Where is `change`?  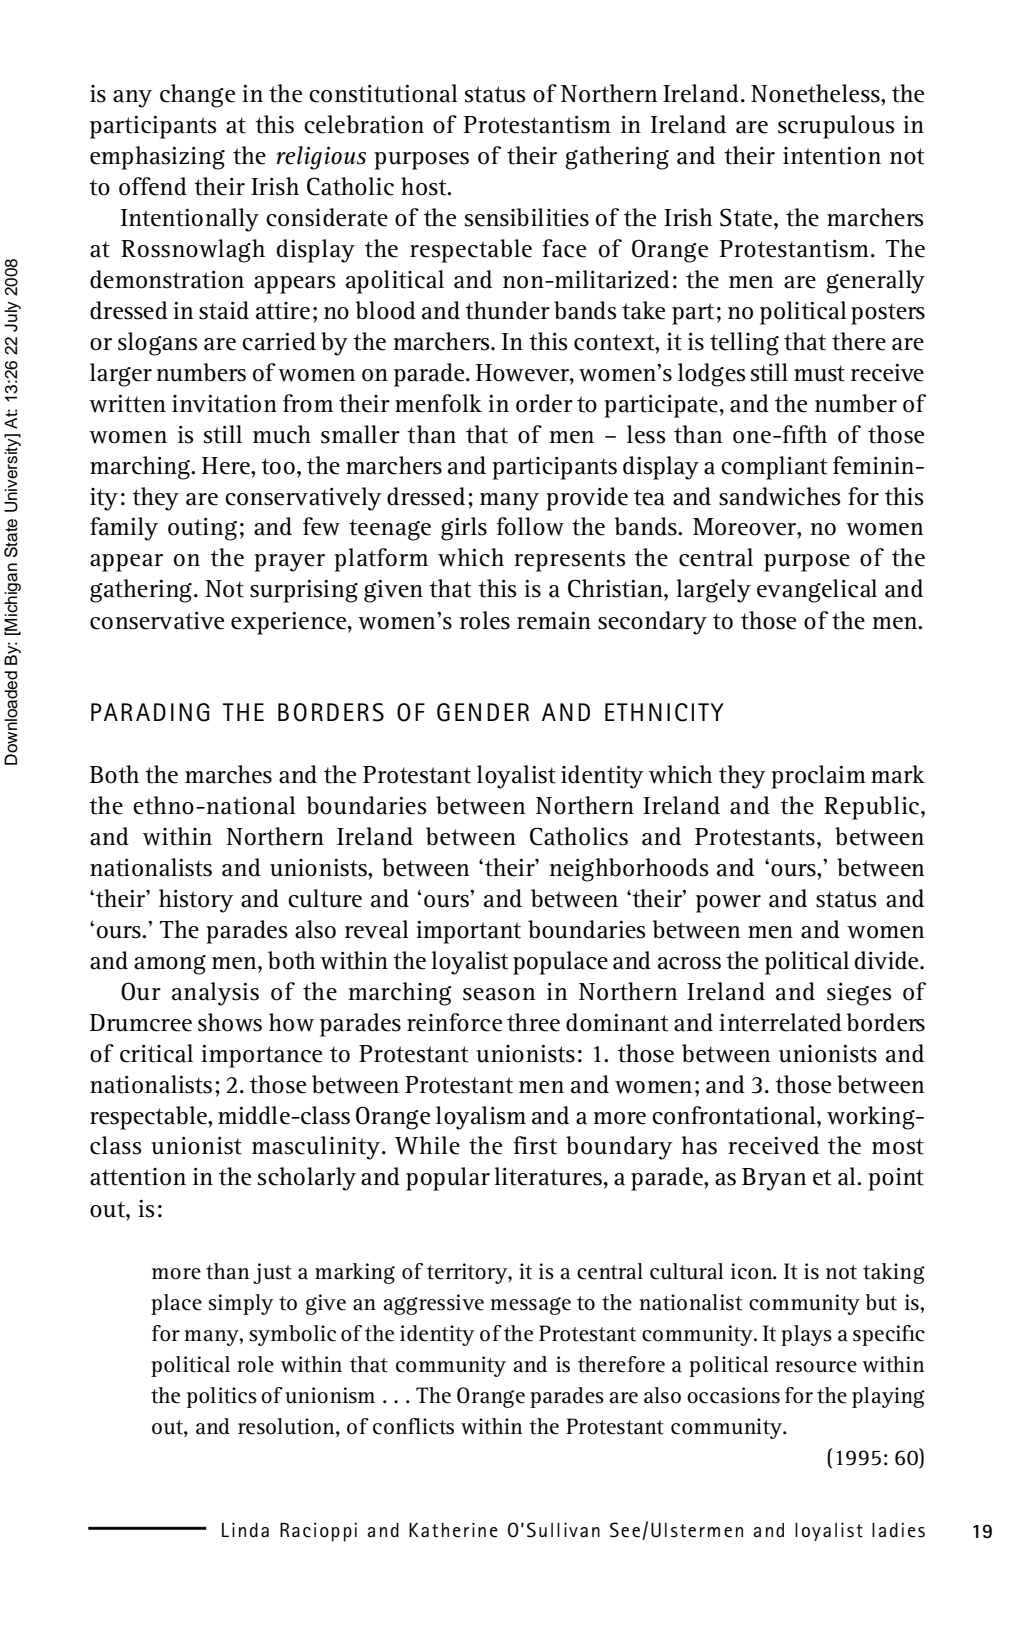 change is located at coordinates (197, 96).
